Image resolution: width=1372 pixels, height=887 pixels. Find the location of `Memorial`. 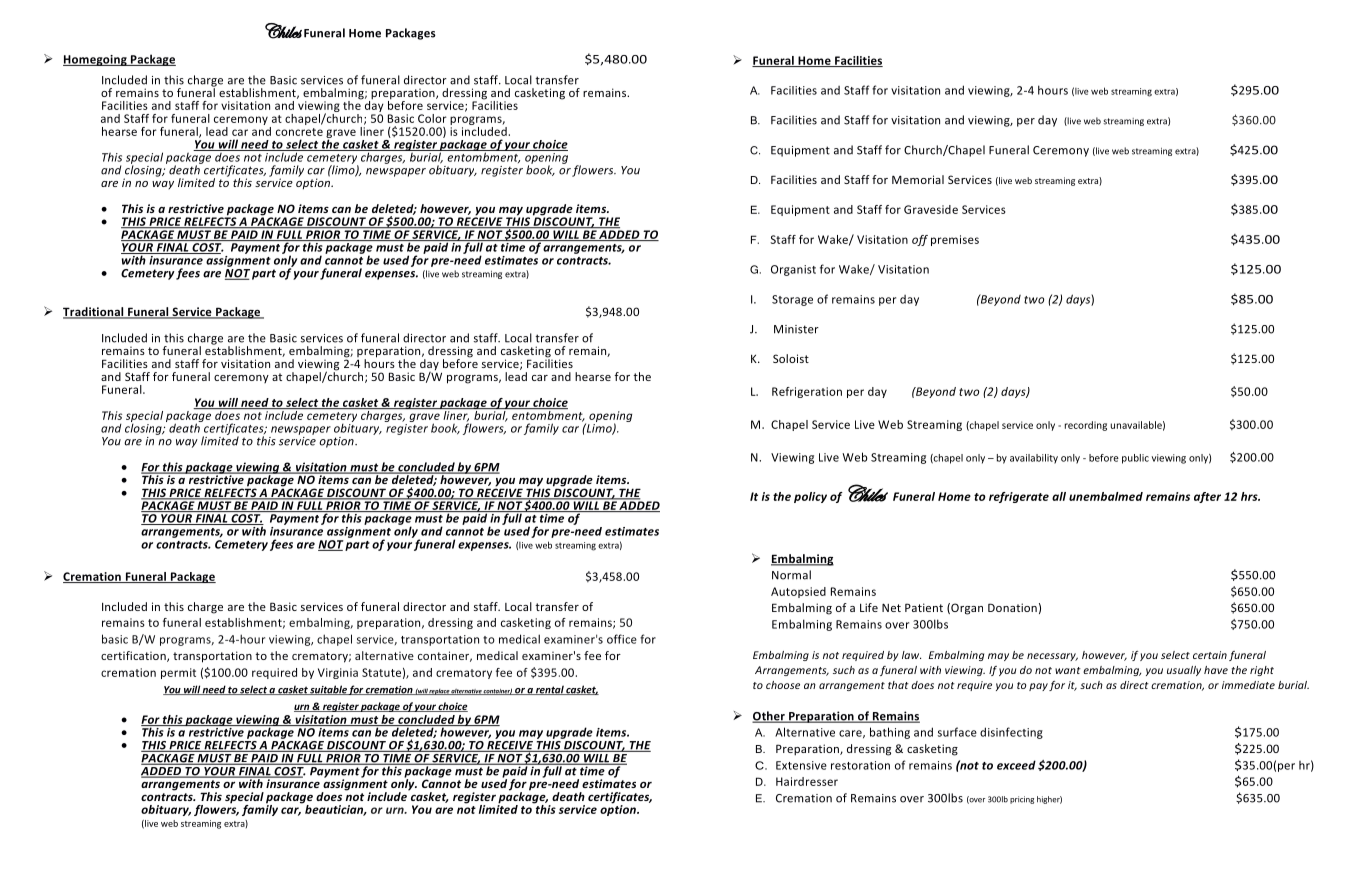

Memorial is located at coordinates (918, 179).
